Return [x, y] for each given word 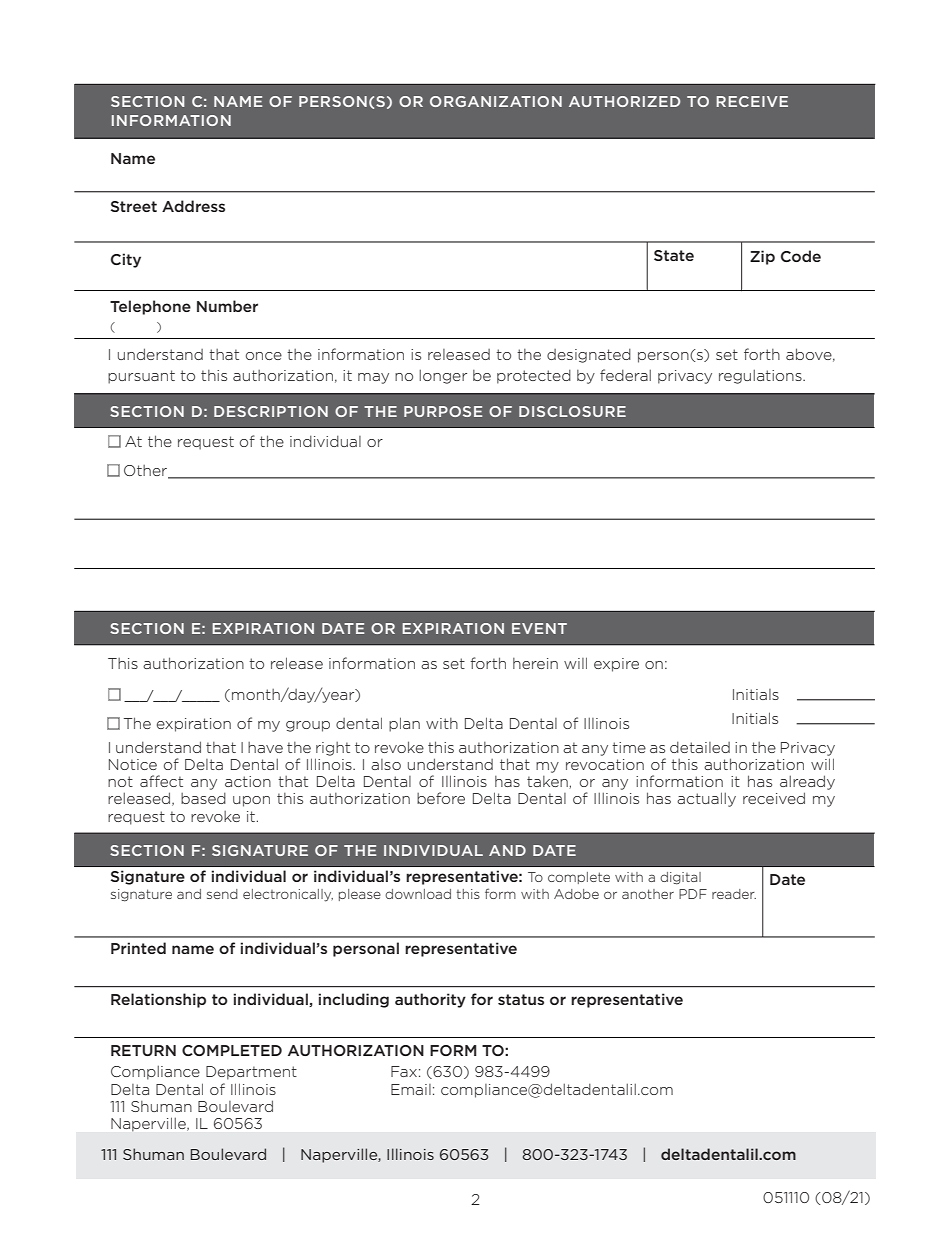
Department [251, 1073]
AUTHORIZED [624, 101]
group [308, 726]
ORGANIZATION [496, 101]
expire [616, 665]
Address [193, 206]
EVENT [539, 628]
